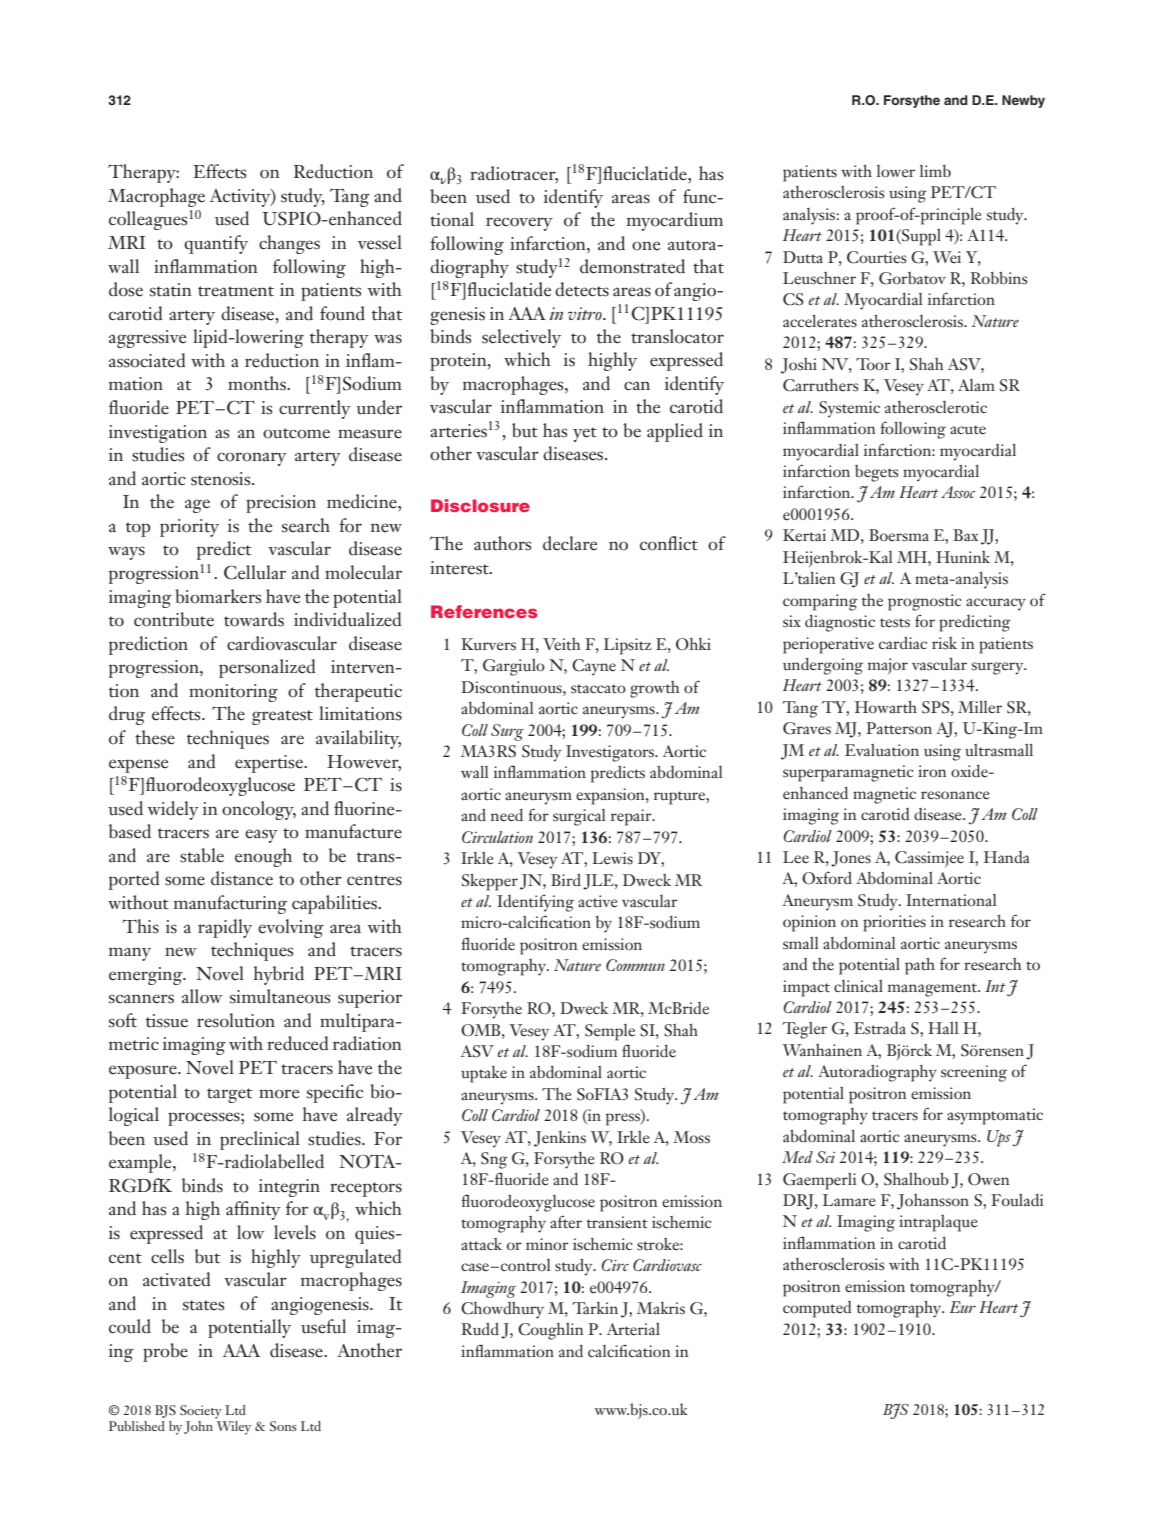 The width and height of the screenshot is (1154, 1517). What do you see at coordinates (252, 459) in the screenshot?
I see `coronary` at bounding box center [252, 459].
